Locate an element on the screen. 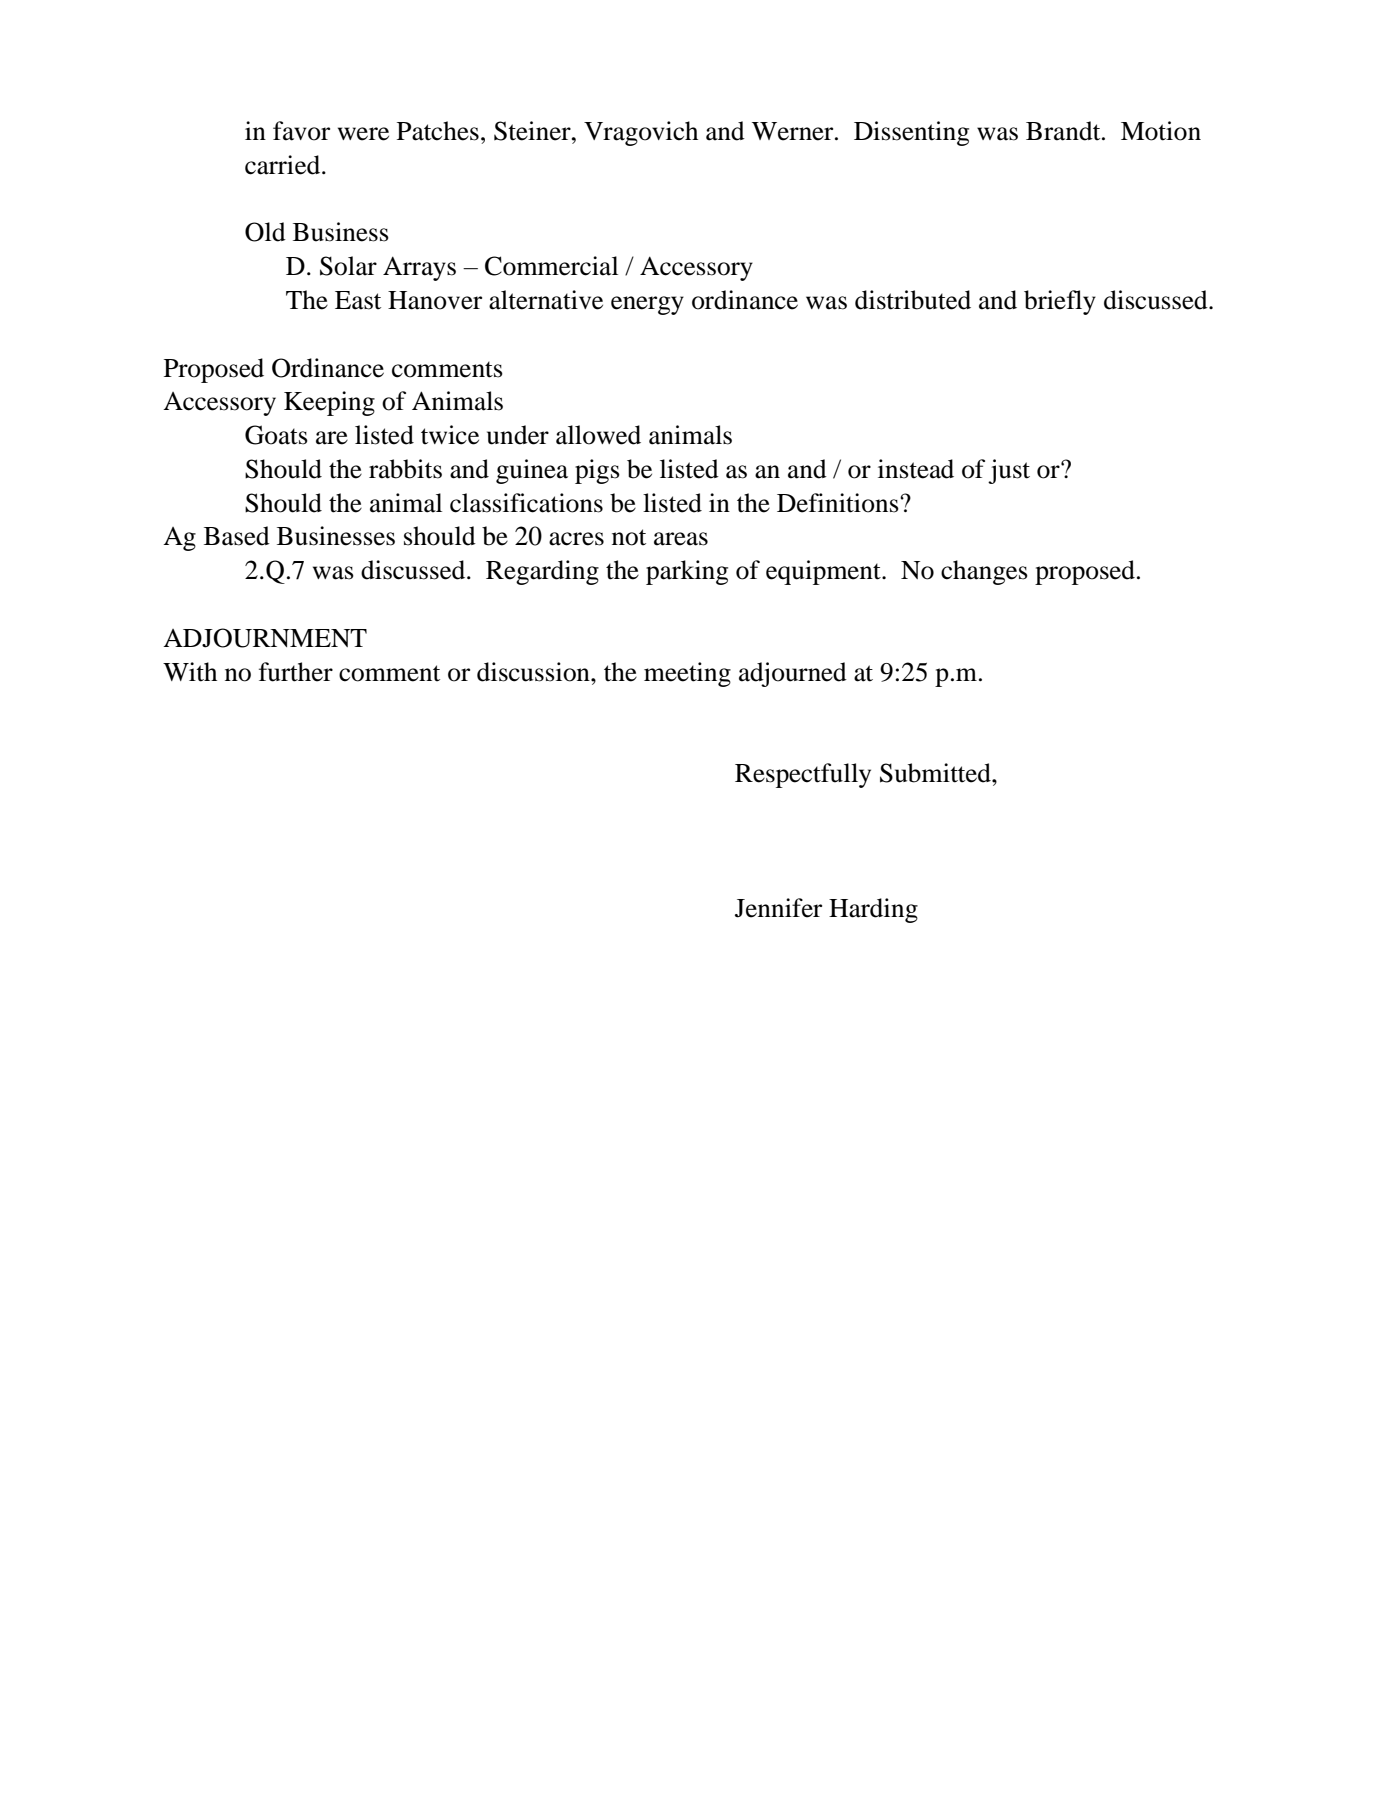  briefly is located at coordinates (1060, 302).
